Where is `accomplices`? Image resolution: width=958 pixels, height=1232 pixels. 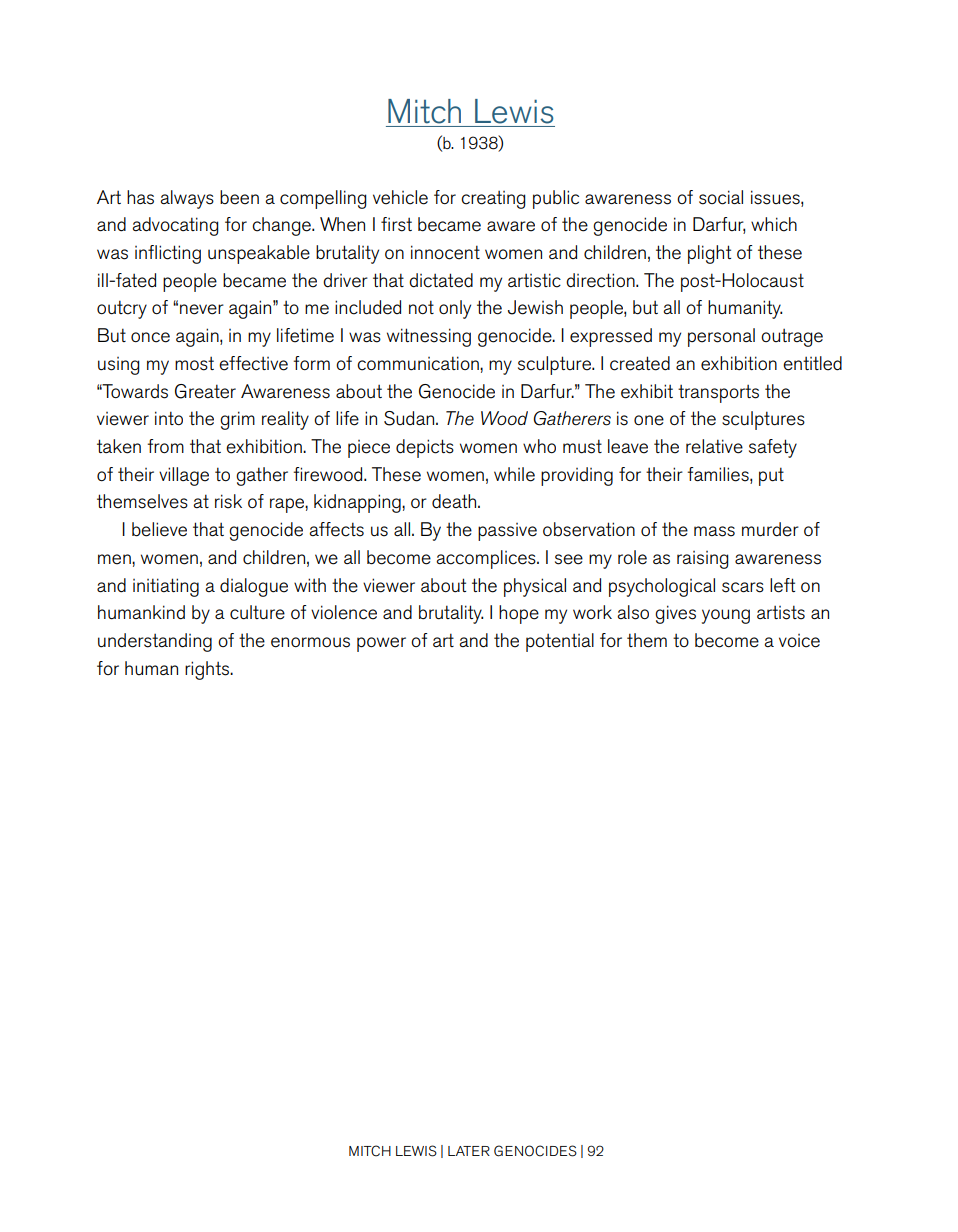
accomplices is located at coordinates (487, 559).
